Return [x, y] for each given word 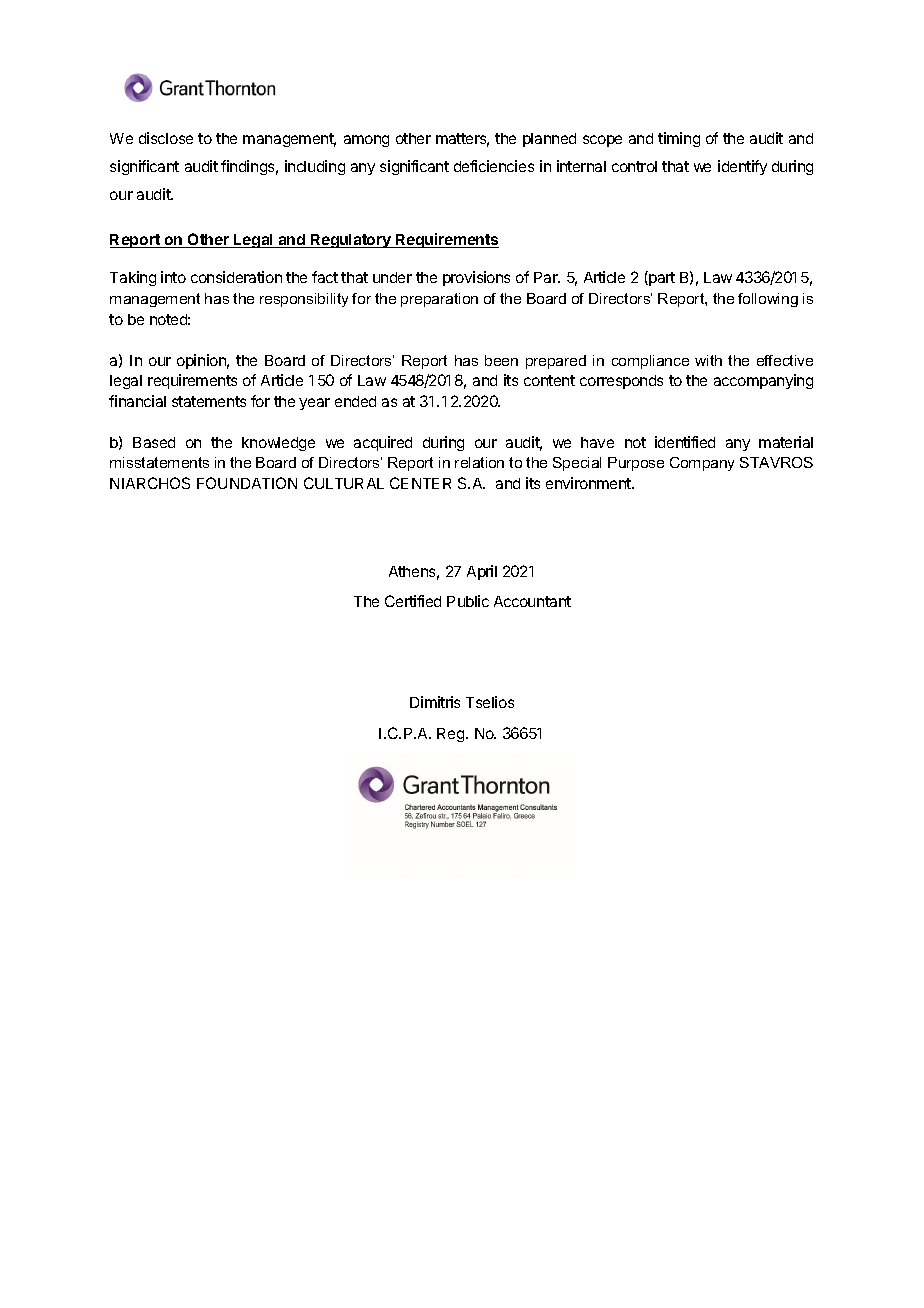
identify [742, 167]
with [708, 360]
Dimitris [435, 702]
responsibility [304, 300]
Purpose [636, 464]
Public [468, 601]
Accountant [532, 601]
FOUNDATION [247, 483]
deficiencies [494, 166]
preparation [439, 300]
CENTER [420, 483]
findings [249, 167]
